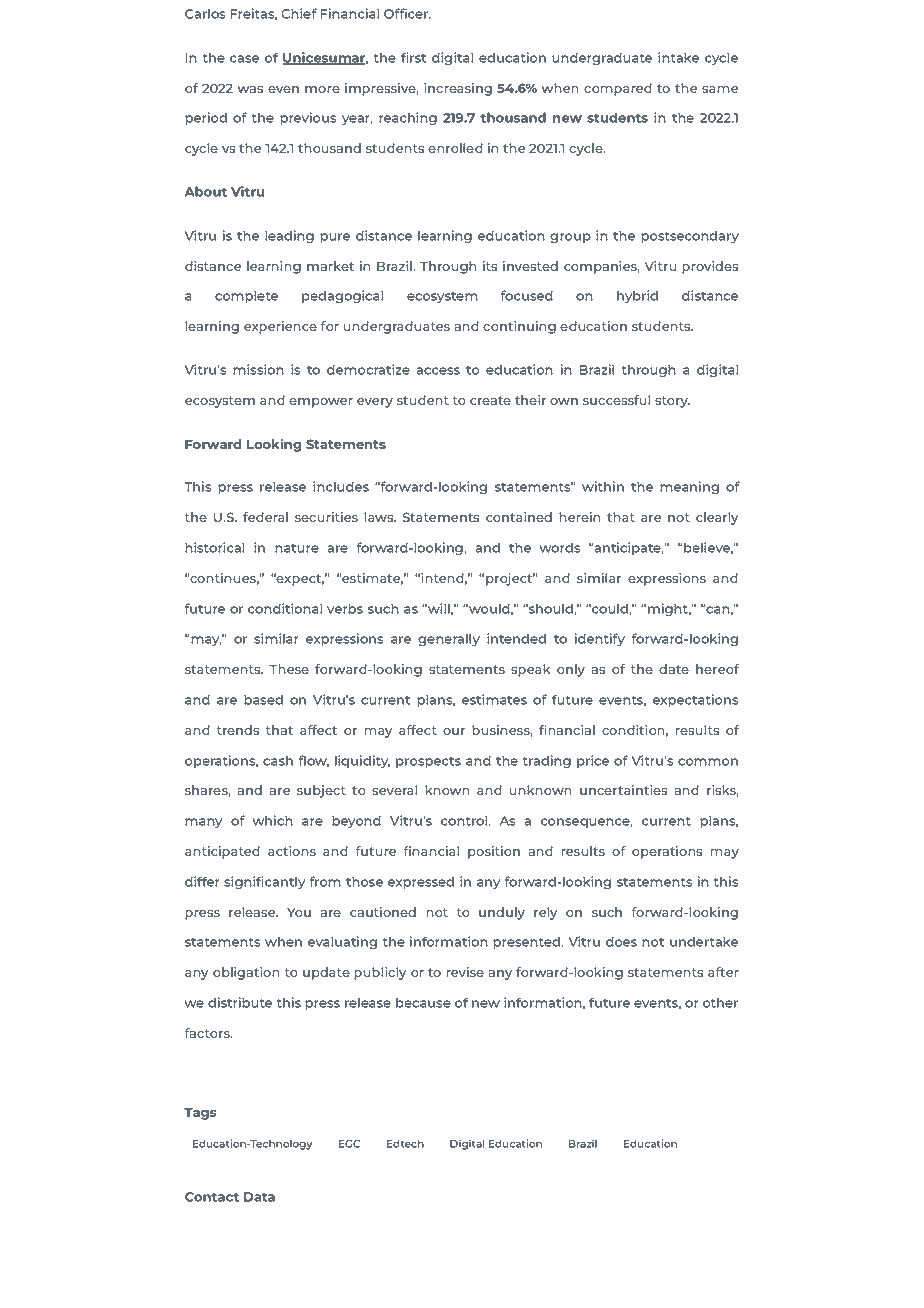 This page has width=924, height=1308. Describe the element at coordinates (405, 1144) in the page. I see `Edtech` at that location.
